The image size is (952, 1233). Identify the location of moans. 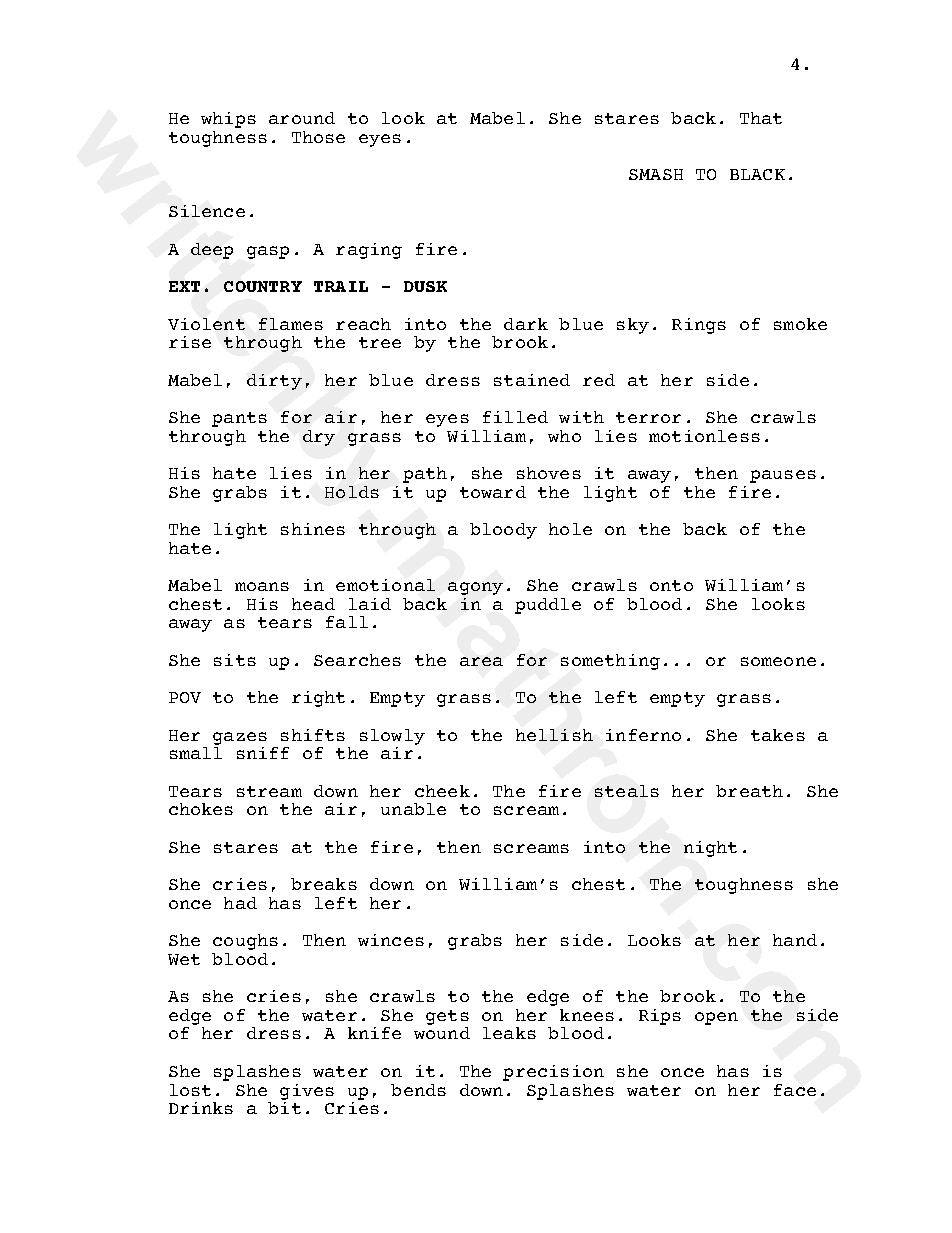
(262, 586).
